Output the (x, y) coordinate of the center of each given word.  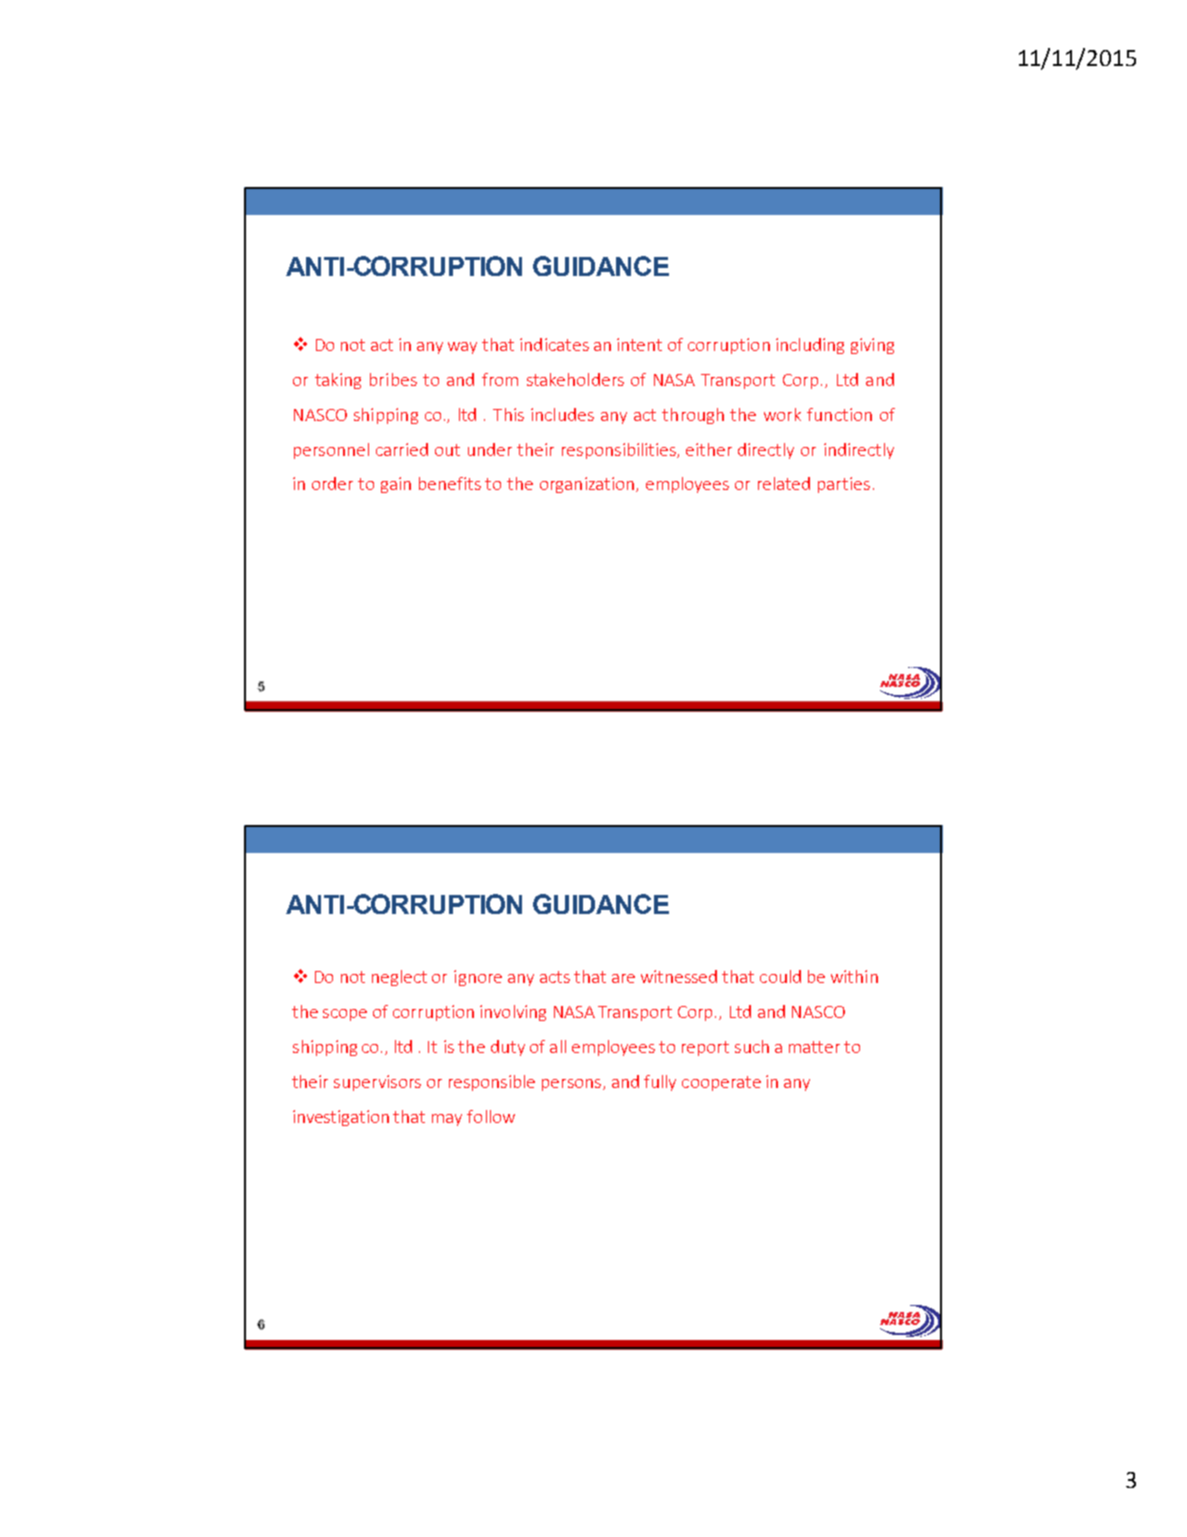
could (780, 976)
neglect (399, 978)
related (784, 483)
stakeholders (575, 379)
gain (396, 485)
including (810, 346)
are (623, 978)
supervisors (377, 1083)
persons (571, 1085)
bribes (393, 379)
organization (588, 485)
